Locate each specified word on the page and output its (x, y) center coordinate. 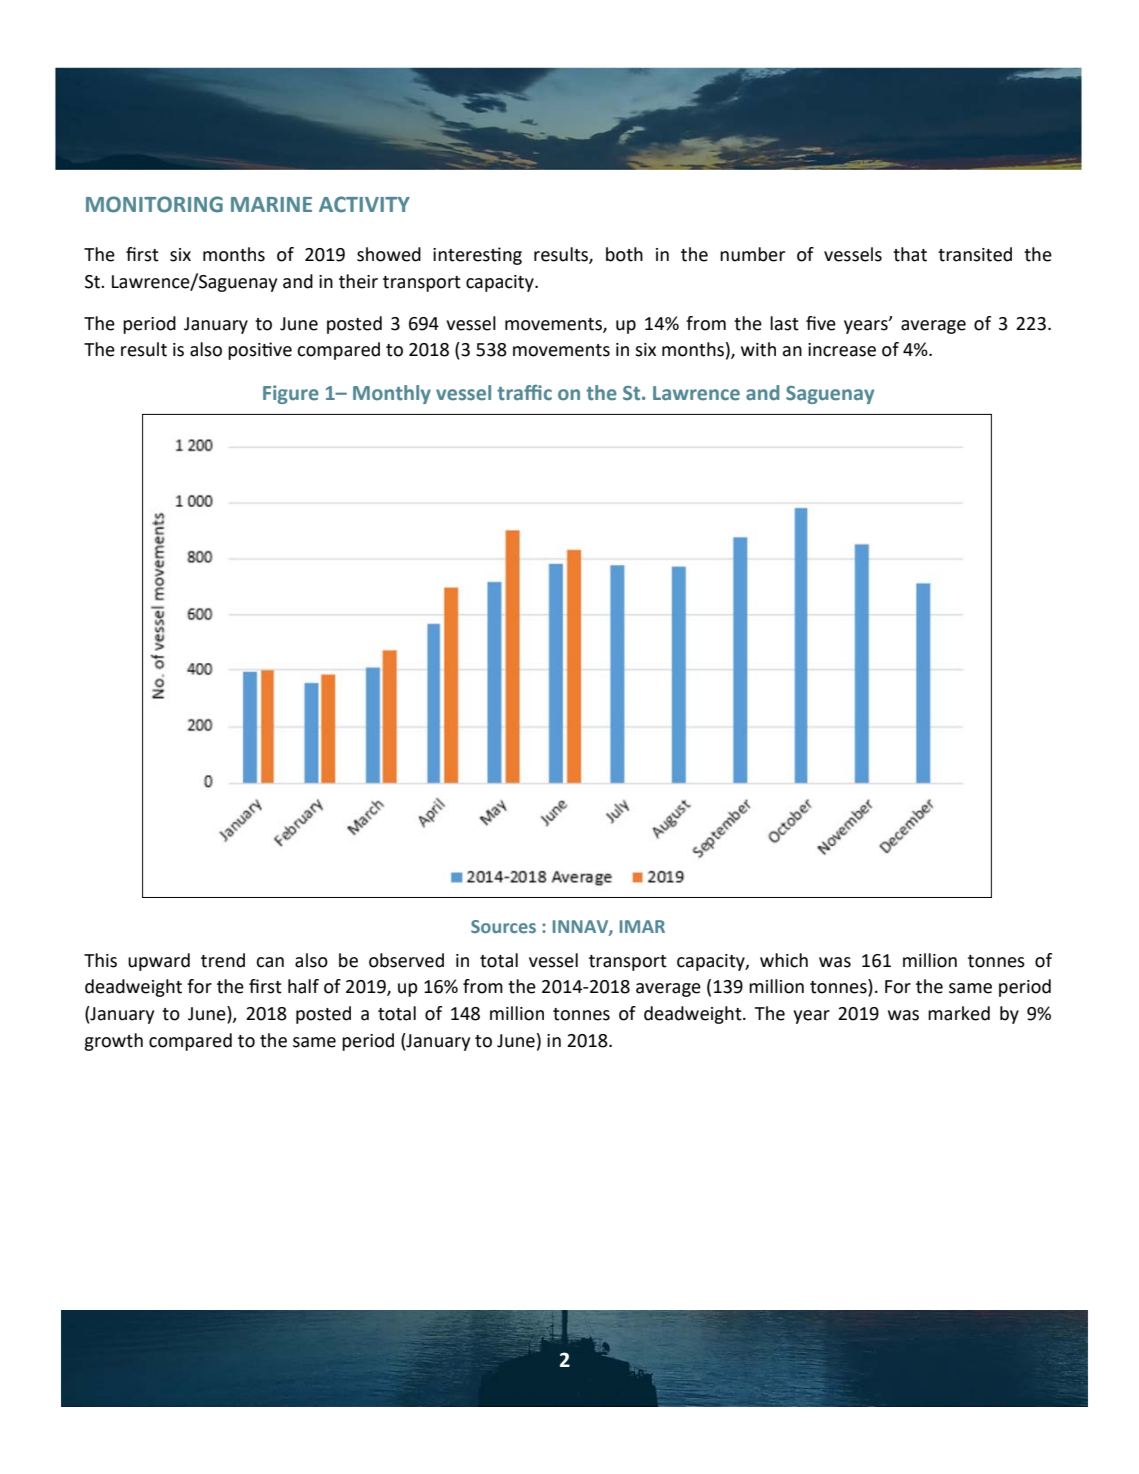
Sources (503, 926)
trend (223, 960)
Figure (291, 394)
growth (113, 1042)
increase (842, 350)
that (910, 254)
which (784, 960)
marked (959, 1013)
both (624, 254)
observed (406, 960)
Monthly (392, 394)
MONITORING (154, 204)
